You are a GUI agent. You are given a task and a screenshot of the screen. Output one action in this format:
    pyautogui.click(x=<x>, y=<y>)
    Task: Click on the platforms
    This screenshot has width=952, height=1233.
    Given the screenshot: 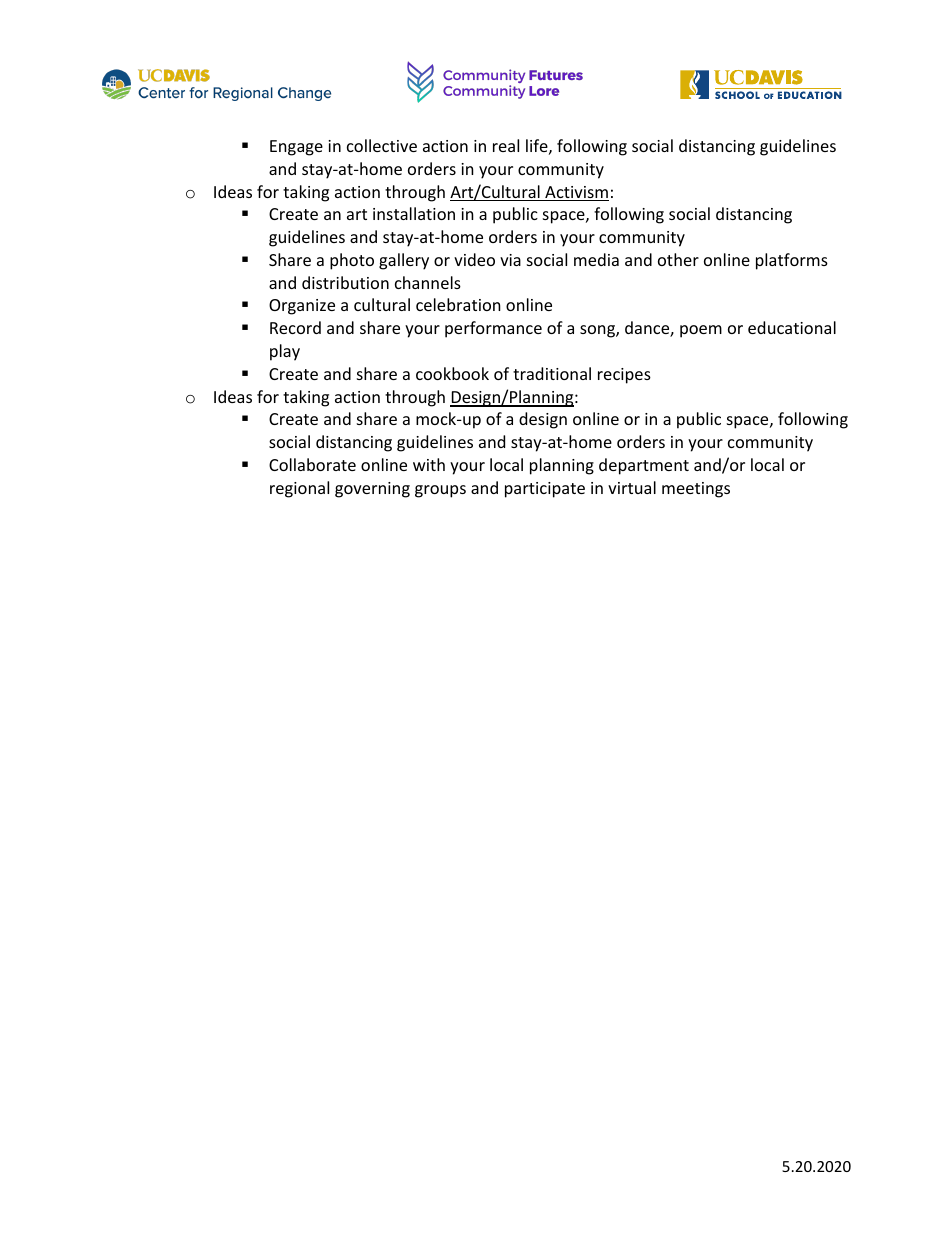 What is the action you would take?
    pyautogui.click(x=792, y=261)
